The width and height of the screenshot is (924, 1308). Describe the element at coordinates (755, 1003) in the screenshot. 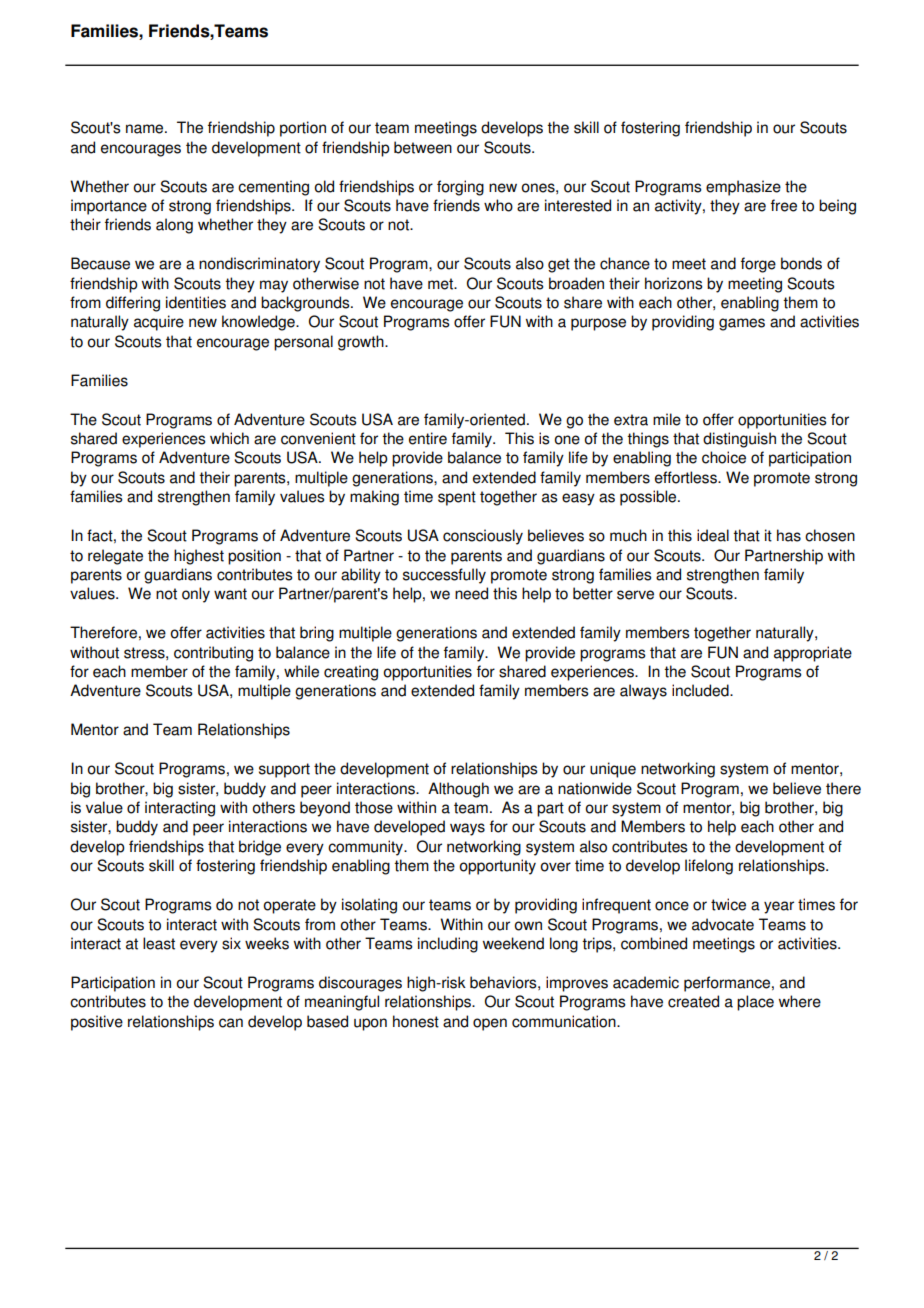

I see `place` at that location.
